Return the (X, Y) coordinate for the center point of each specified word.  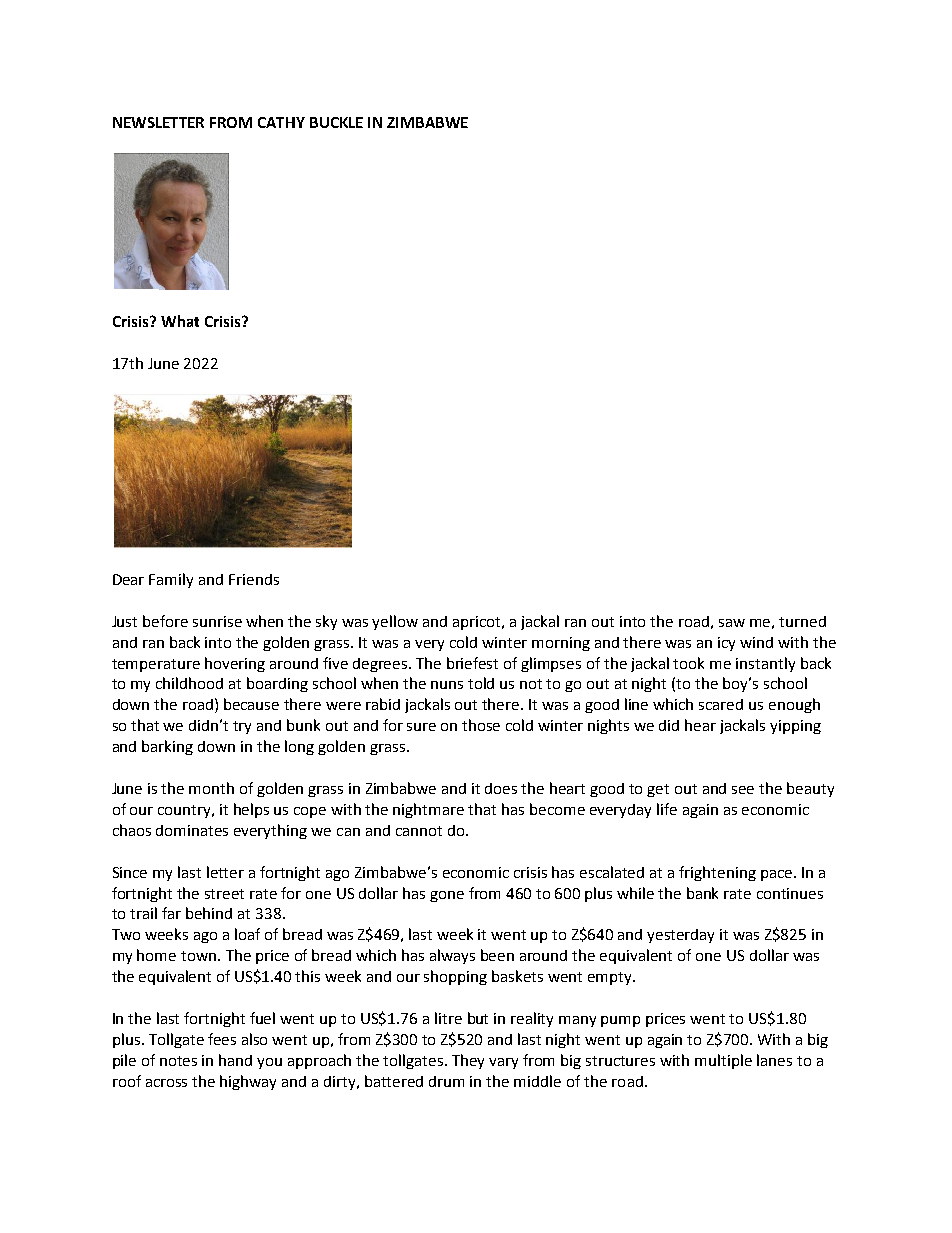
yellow (395, 622)
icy (726, 644)
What (180, 321)
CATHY (281, 122)
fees (222, 1039)
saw (732, 623)
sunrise (217, 621)
